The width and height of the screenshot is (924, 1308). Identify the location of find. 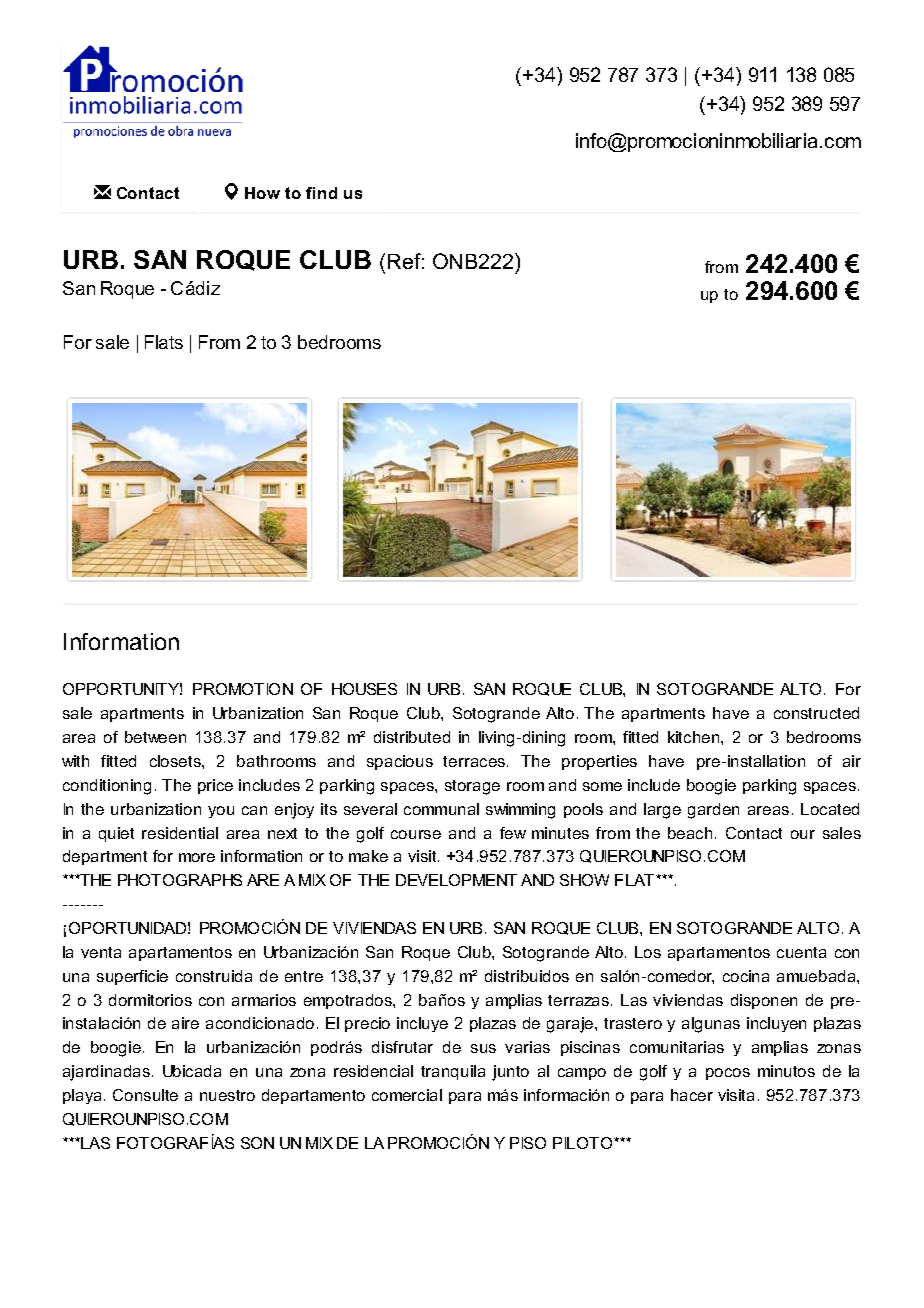
(321, 193).
